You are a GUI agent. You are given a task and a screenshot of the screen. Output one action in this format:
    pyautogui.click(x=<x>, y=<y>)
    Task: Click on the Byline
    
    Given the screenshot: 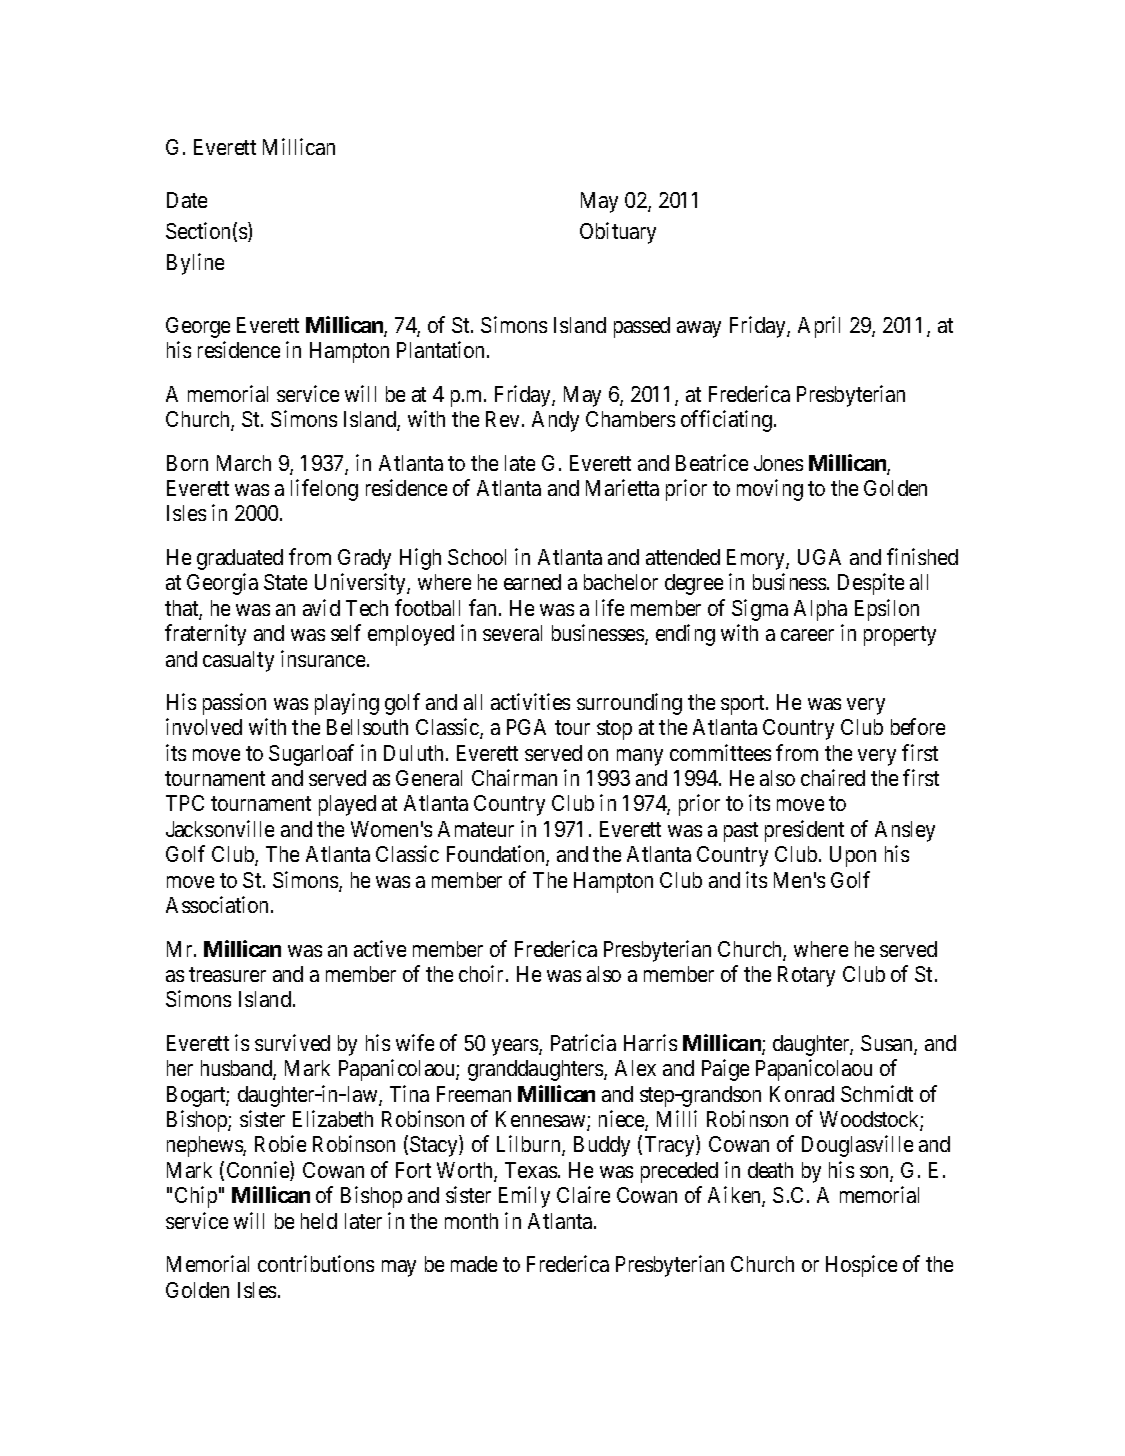 What is the action you would take?
    pyautogui.click(x=195, y=264)
